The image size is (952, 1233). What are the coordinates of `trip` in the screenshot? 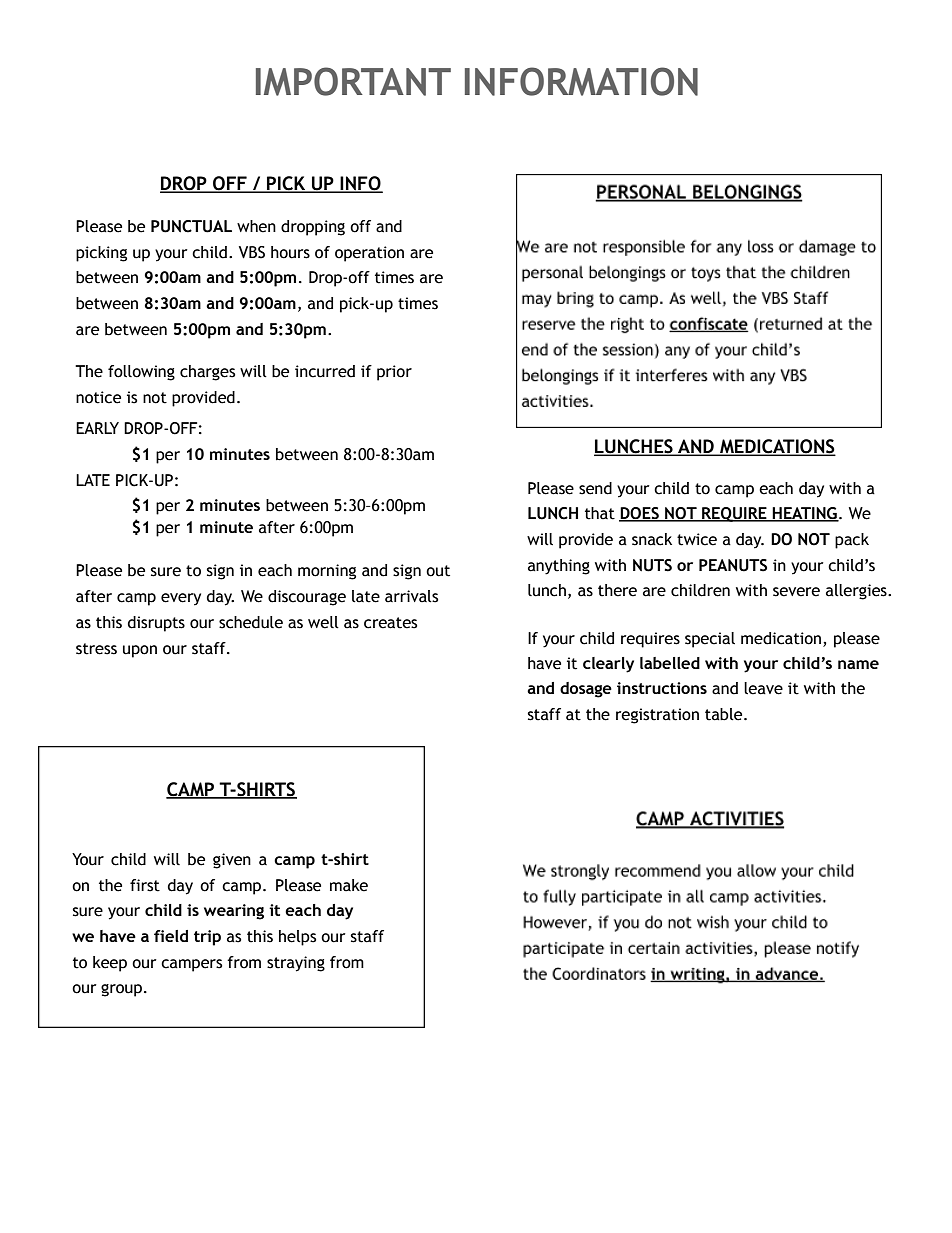 It's located at (207, 938).
